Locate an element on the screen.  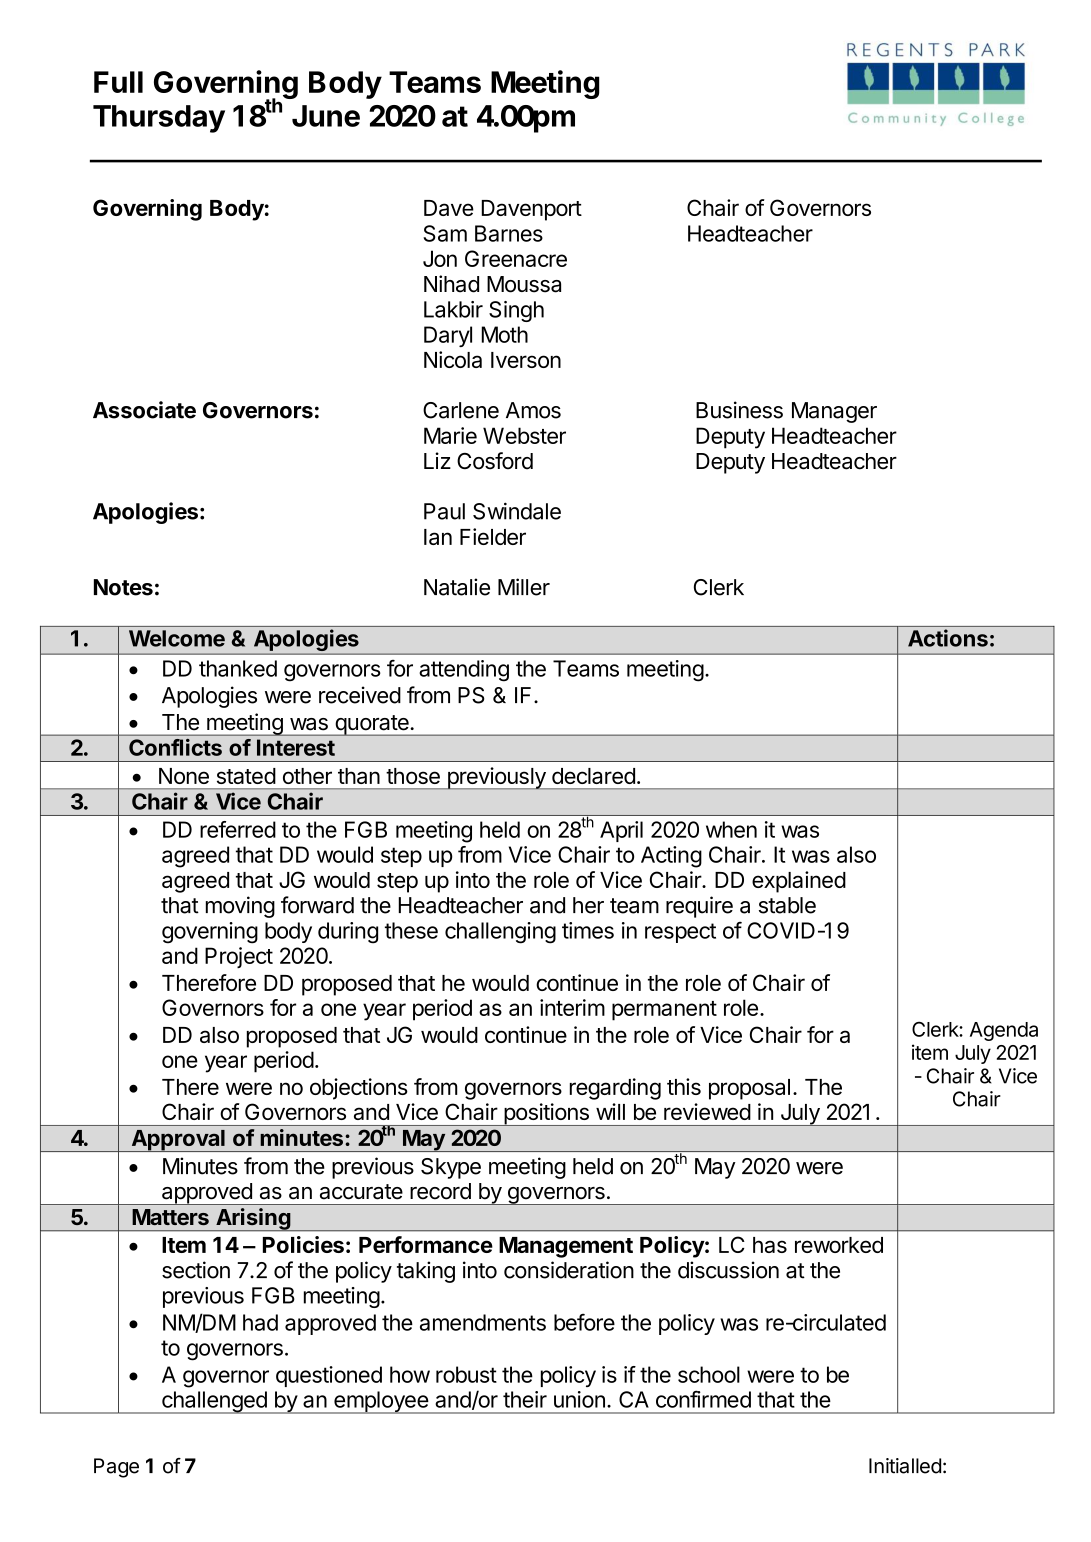
Associate is located at coordinates (144, 410).
